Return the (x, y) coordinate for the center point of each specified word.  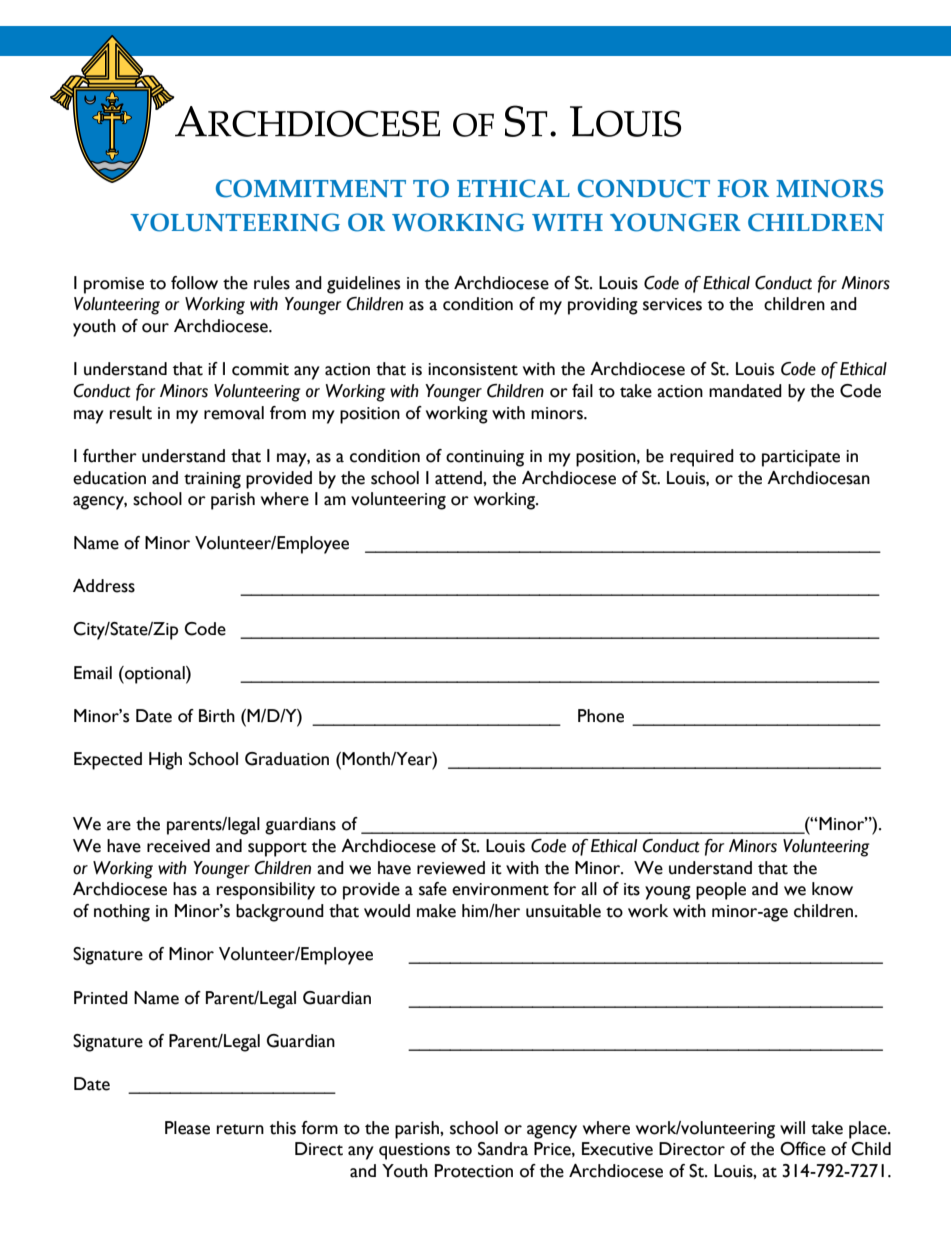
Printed (101, 998)
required (702, 458)
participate (801, 458)
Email (93, 673)
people (721, 891)
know (832, 889)
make (436, 911)
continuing (485, 458)
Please (187, 1128)
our (155, 328)
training (212, 480)
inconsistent (473, 369)
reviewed (451, 868)
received (178, 846)
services (672, 304)
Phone (601, 716)
